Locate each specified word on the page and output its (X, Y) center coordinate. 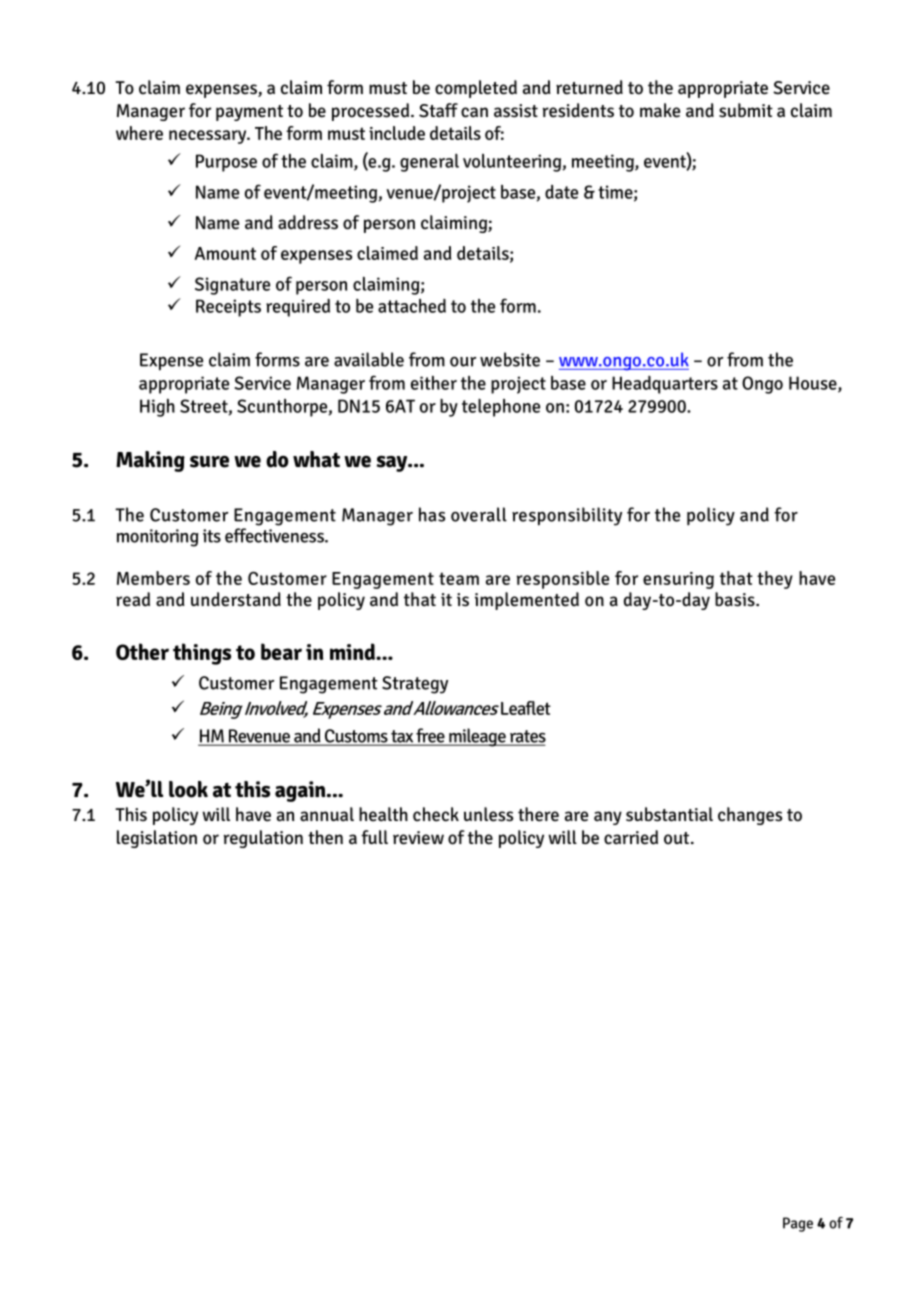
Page (798, 1224)
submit (746, 110)
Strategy (415, 685)
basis (736, 599)
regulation (263, 839)
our (463, 362)
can (474, 112)
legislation (157, 839)
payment (249, 113)
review (418, 838)
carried (631, 837)
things (202, 654)
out (678, 838)
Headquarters (665, 385)
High (157, 407)
